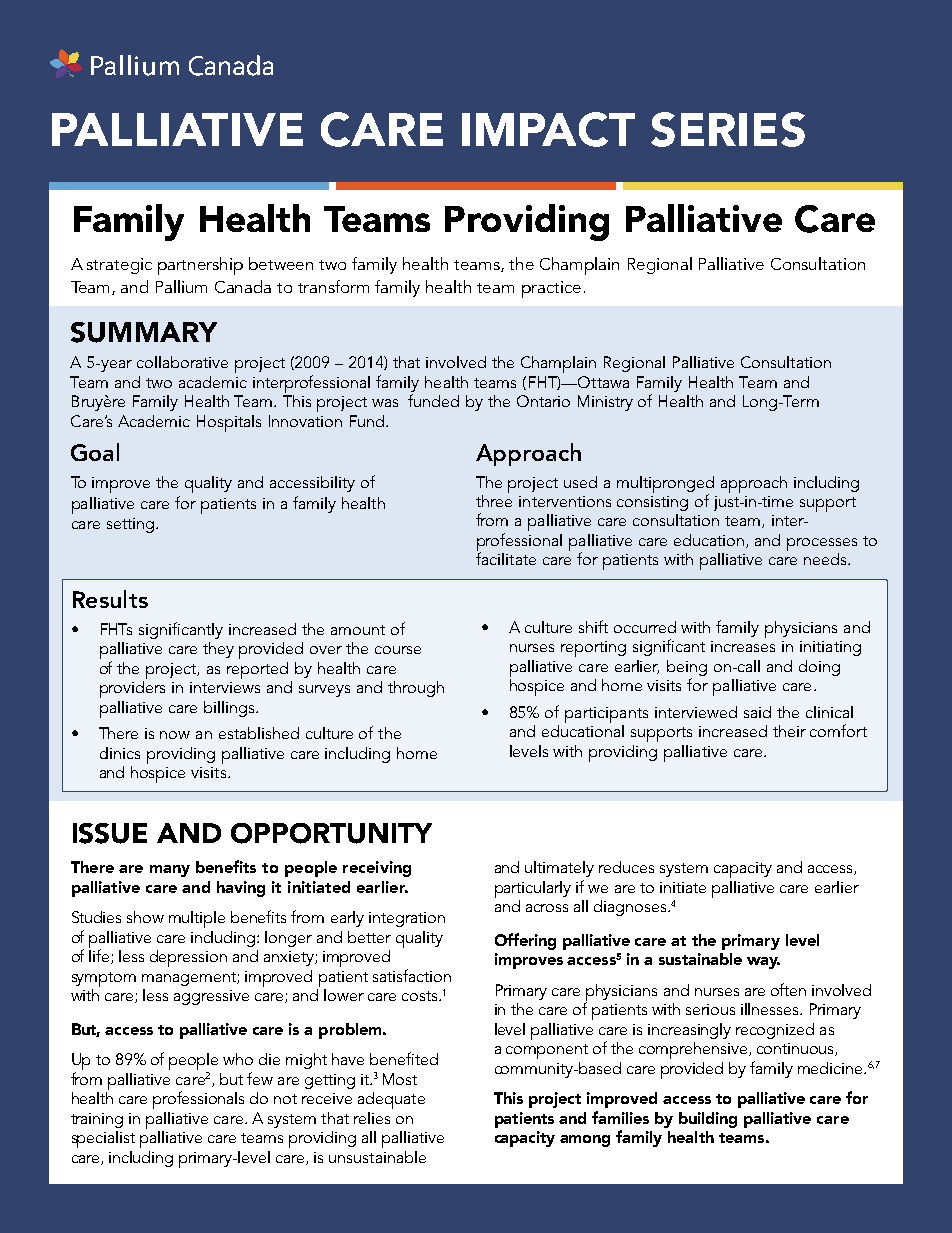 This screenshot has height=1233, width=952. What do you see at coordinates (97, 1120) in the screenshot?
I see `training` at bounding box center [97, 1120].
